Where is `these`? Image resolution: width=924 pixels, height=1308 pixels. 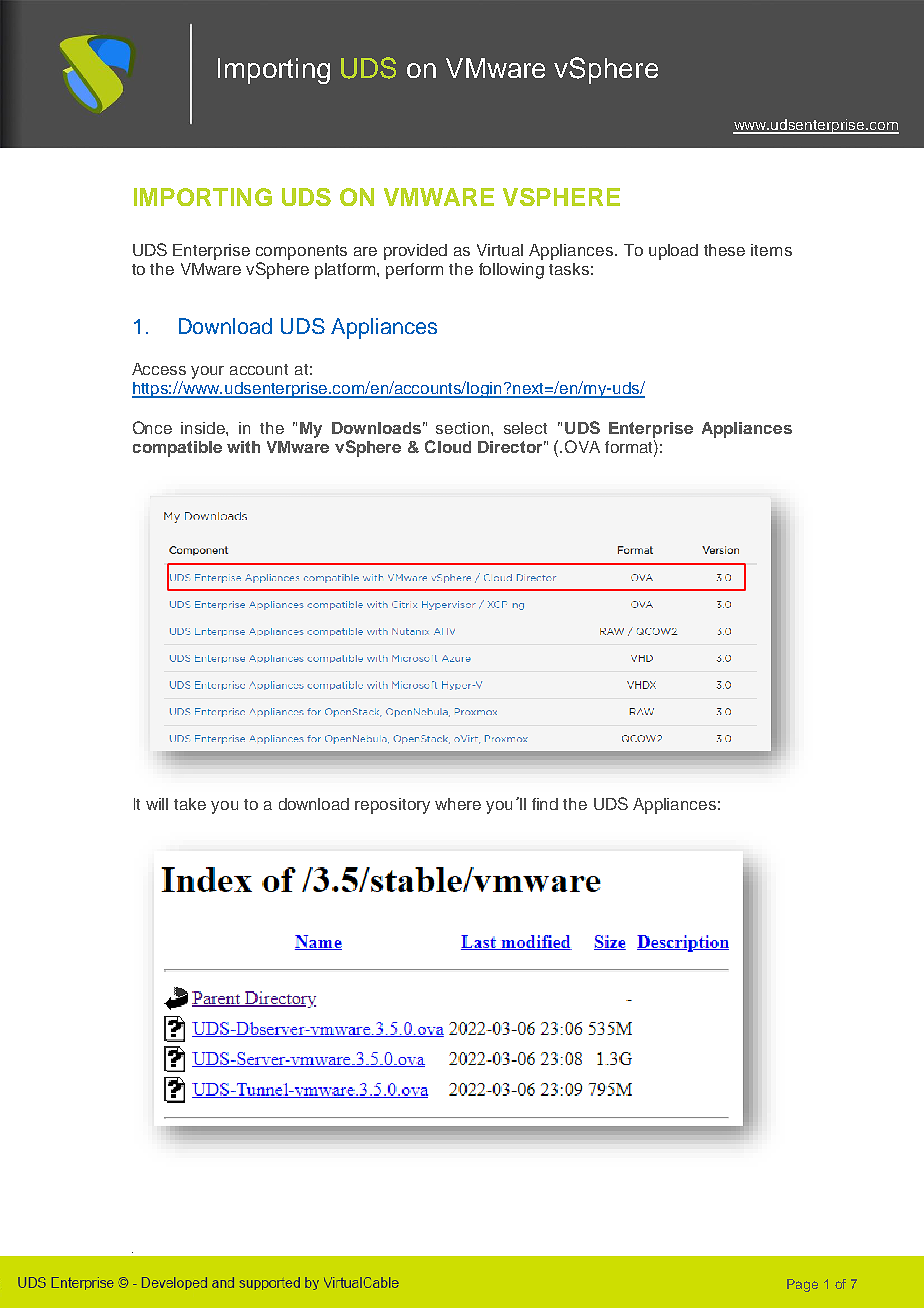
these is located at coordinates (724, 250).
